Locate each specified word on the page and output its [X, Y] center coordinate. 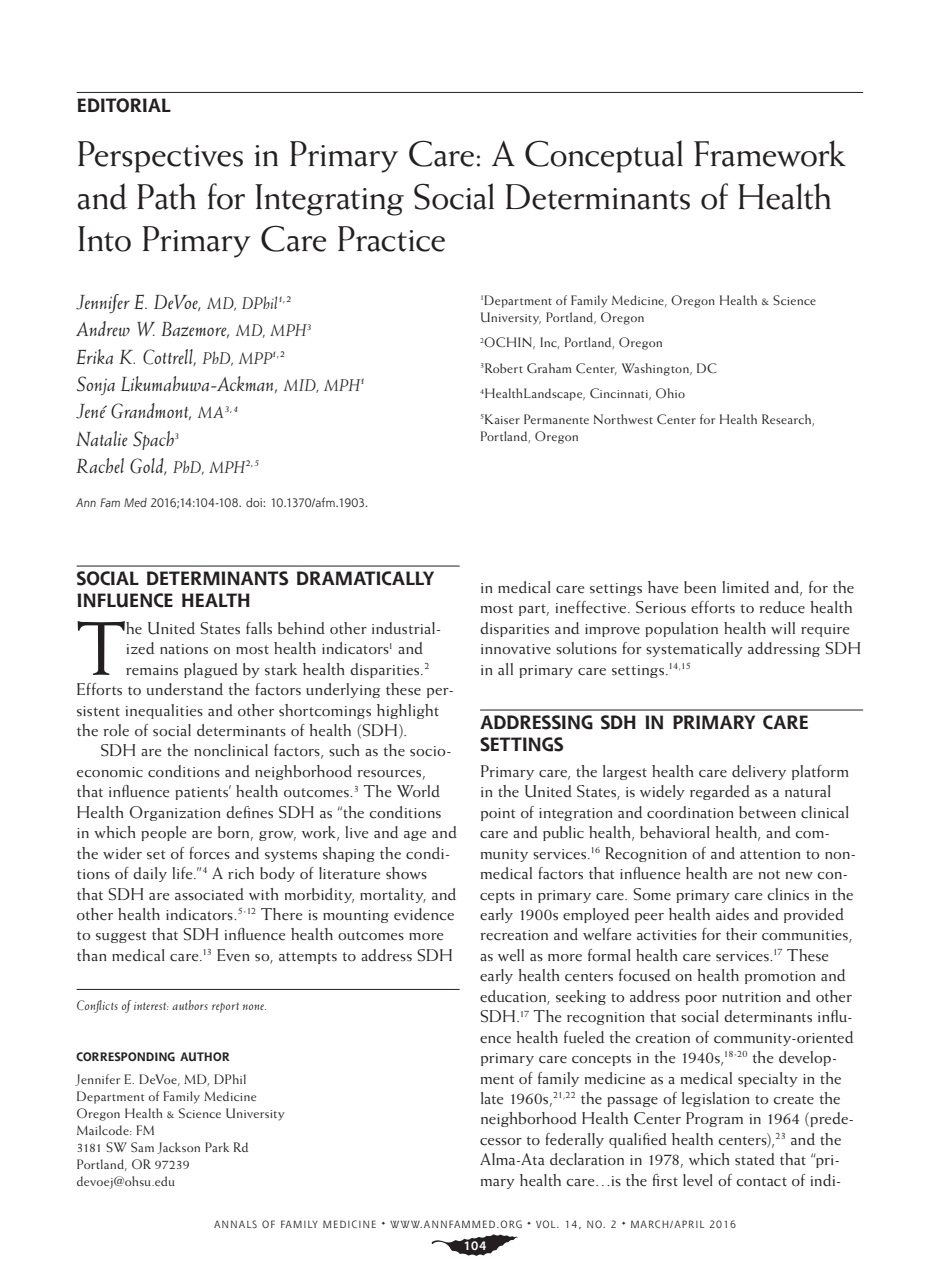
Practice [391, 239]
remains [152, 670]
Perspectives [160, 157]
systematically [694, 649]
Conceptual [604, 156]
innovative [516, 649]
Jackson [178, 1148]
